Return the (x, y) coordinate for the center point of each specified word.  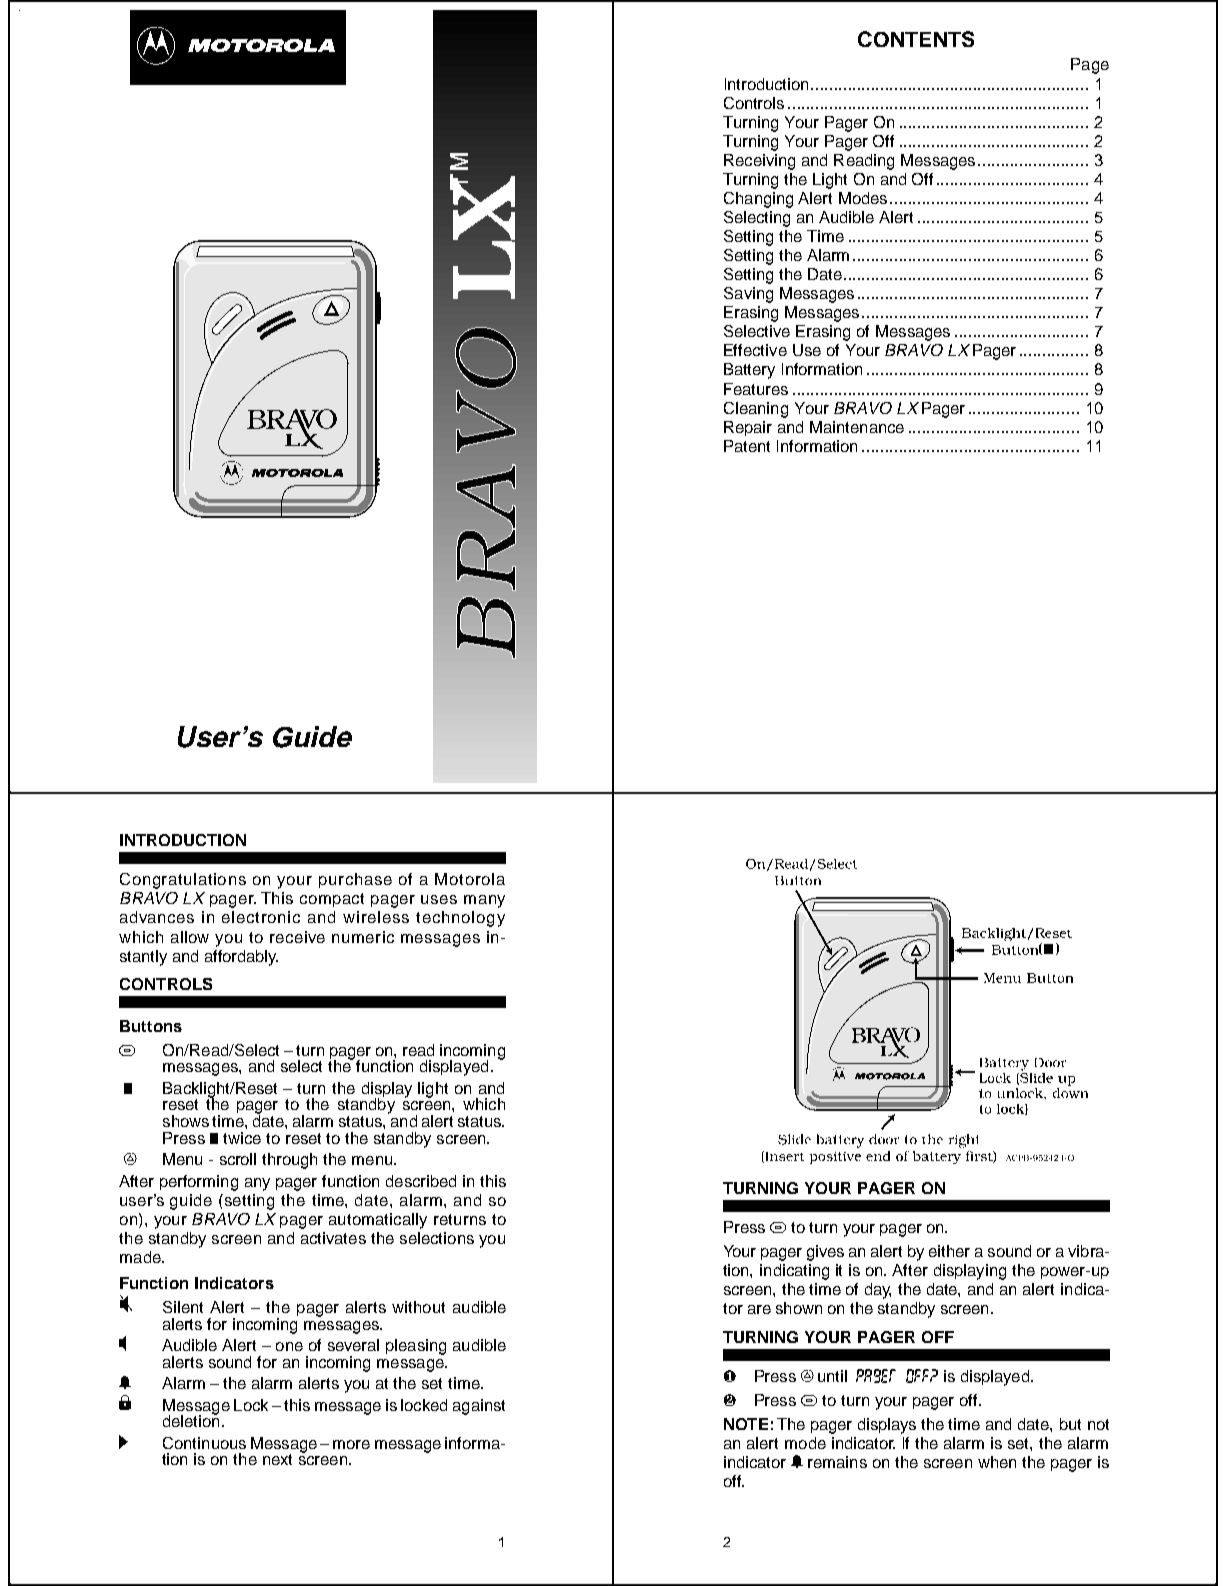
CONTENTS (916, 39)
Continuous (204, 1443)
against (479, 1407)
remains (837, 1462)
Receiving (759, 162)
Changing (758, 200)
